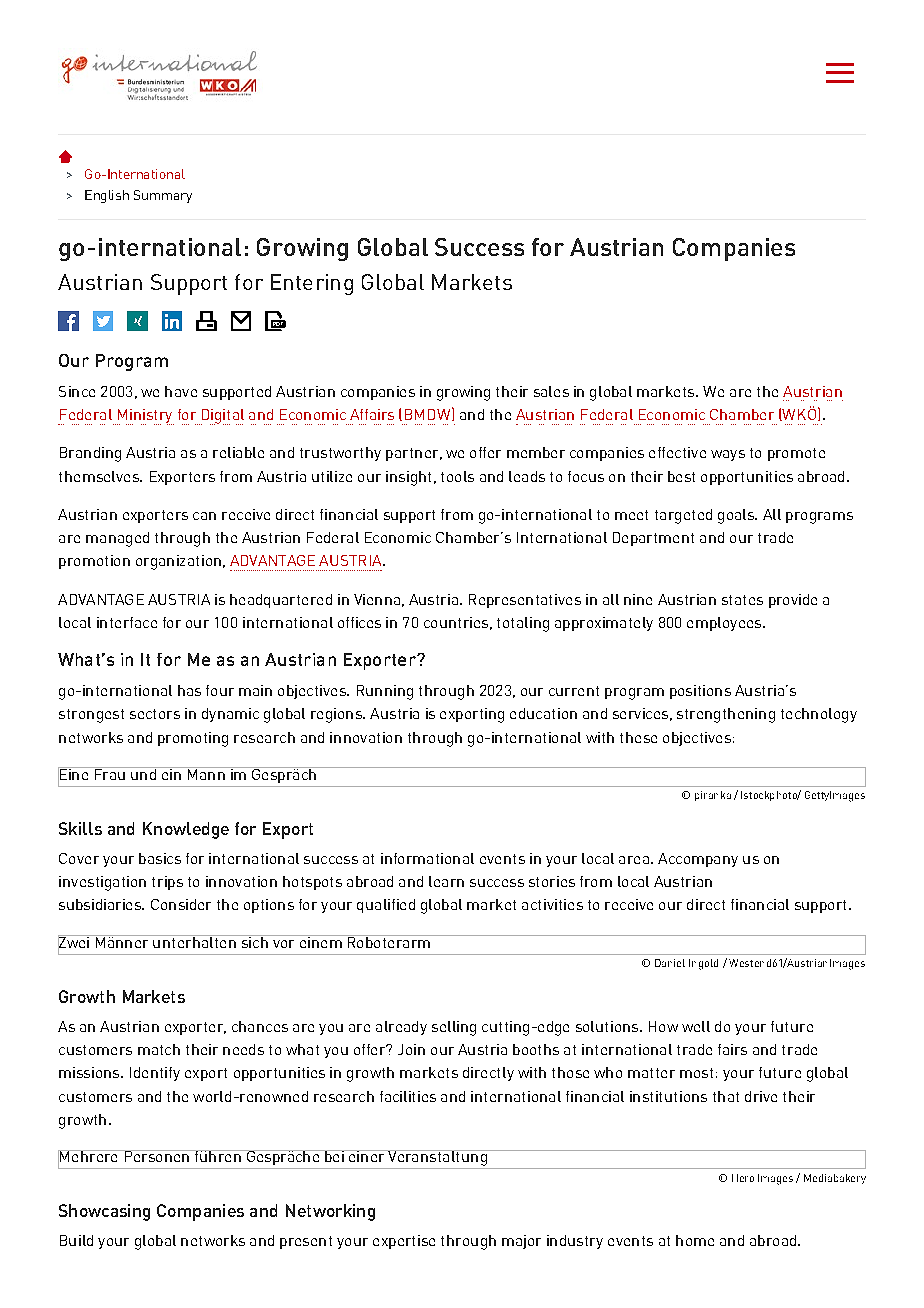 The width and height of the screenshot is (924, 1308). What do you see at coordinates (728, 455) in the screenshot?
I see `ways` at bounding box center [728, 455].
